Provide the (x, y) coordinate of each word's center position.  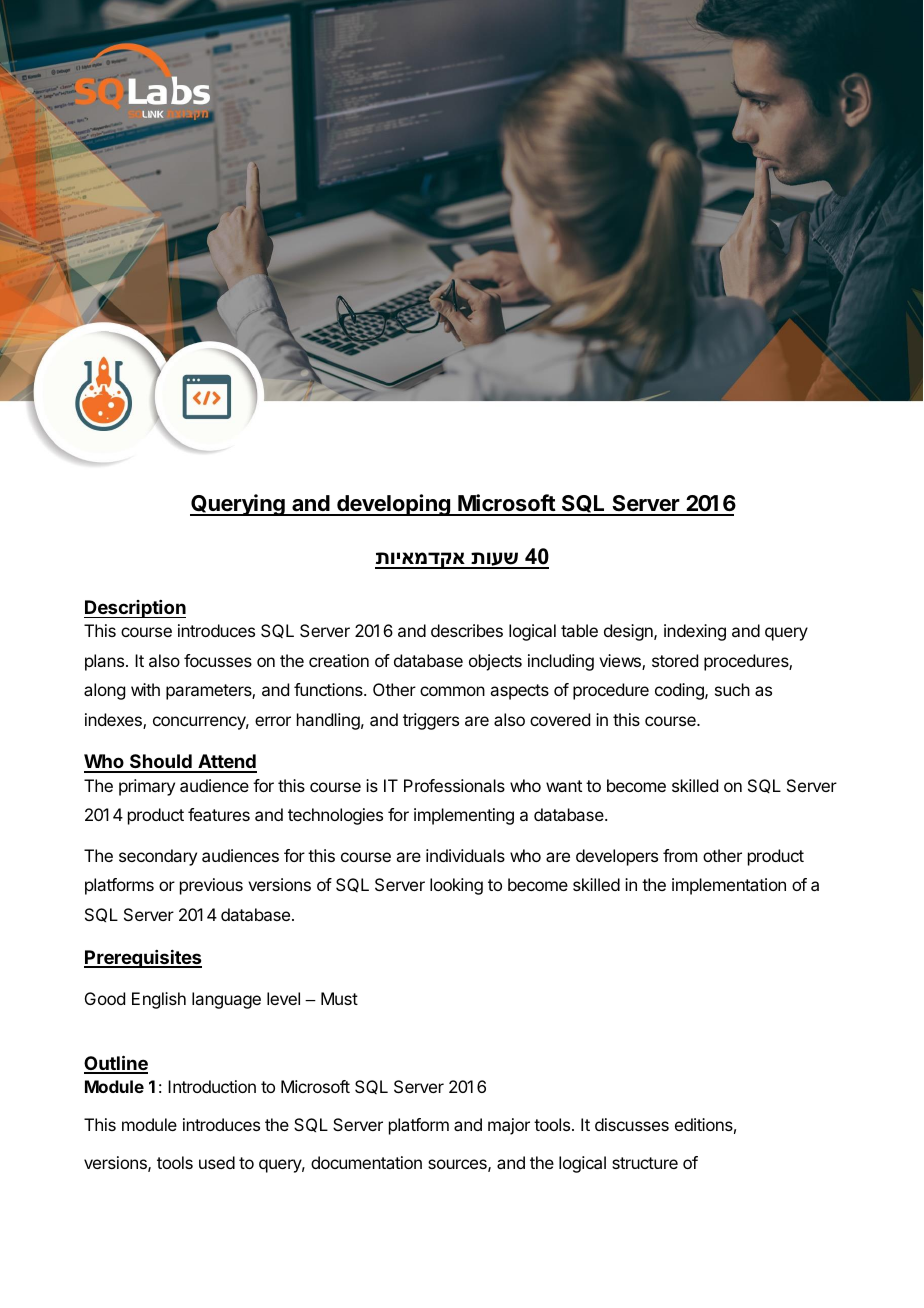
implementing (464, 816)
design (629, 632)
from (680, 855)
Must (339, 998)
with (145, 689)
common (452, 691)
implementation (729, 886)
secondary (158, 857)
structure (645, 1163)
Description (135, 609)
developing (394, 505)
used (217, 1162)
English (159, 1000)
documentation (366, 1162)
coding (680, 691)
